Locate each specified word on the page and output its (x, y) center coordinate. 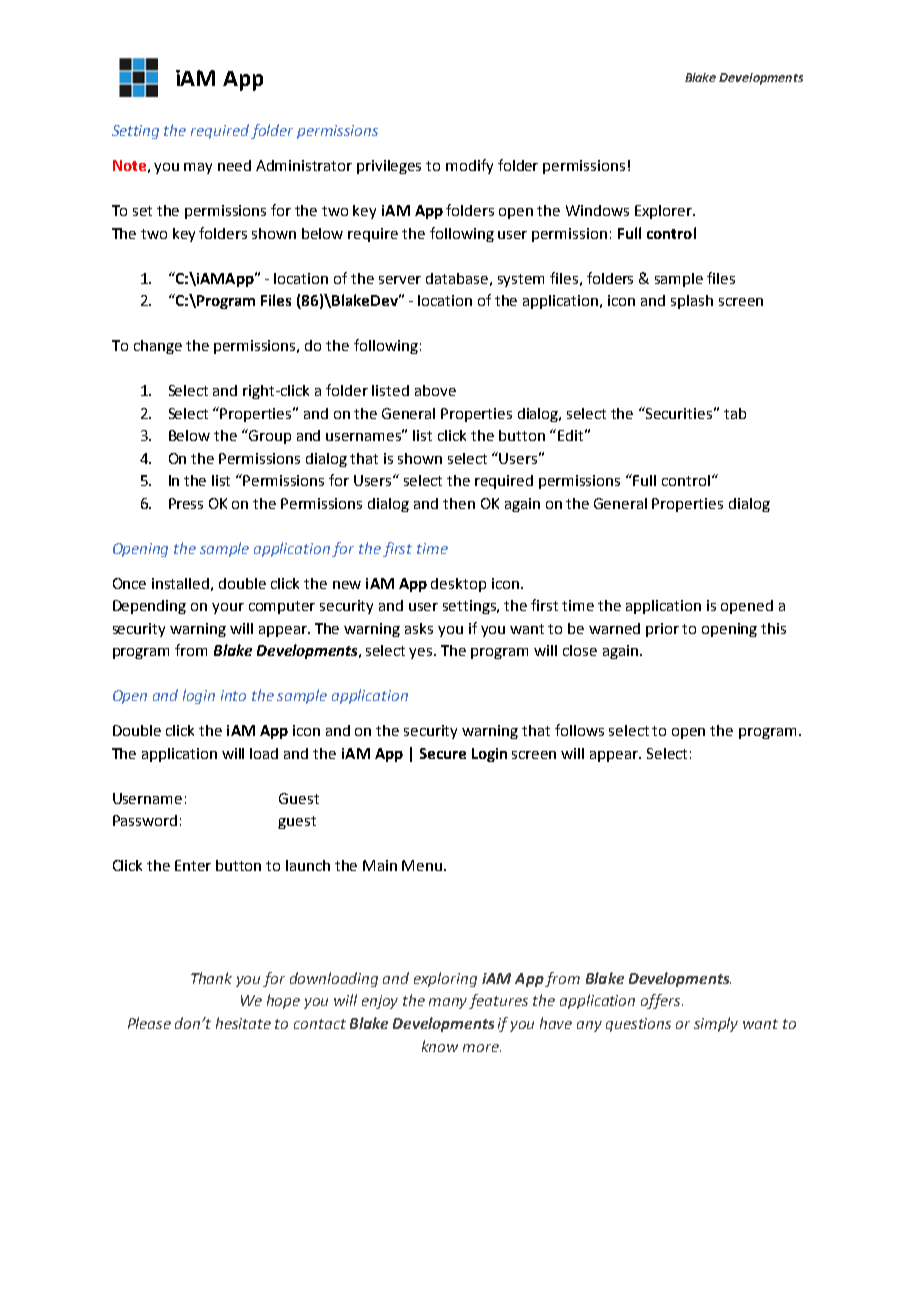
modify (469, 166)
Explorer (664, 212)
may (198, 168)
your (228, 608)
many (449, 1003)
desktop (458, 585)
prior (662, 630)
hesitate (243, 1023)
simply (716, 1024)
